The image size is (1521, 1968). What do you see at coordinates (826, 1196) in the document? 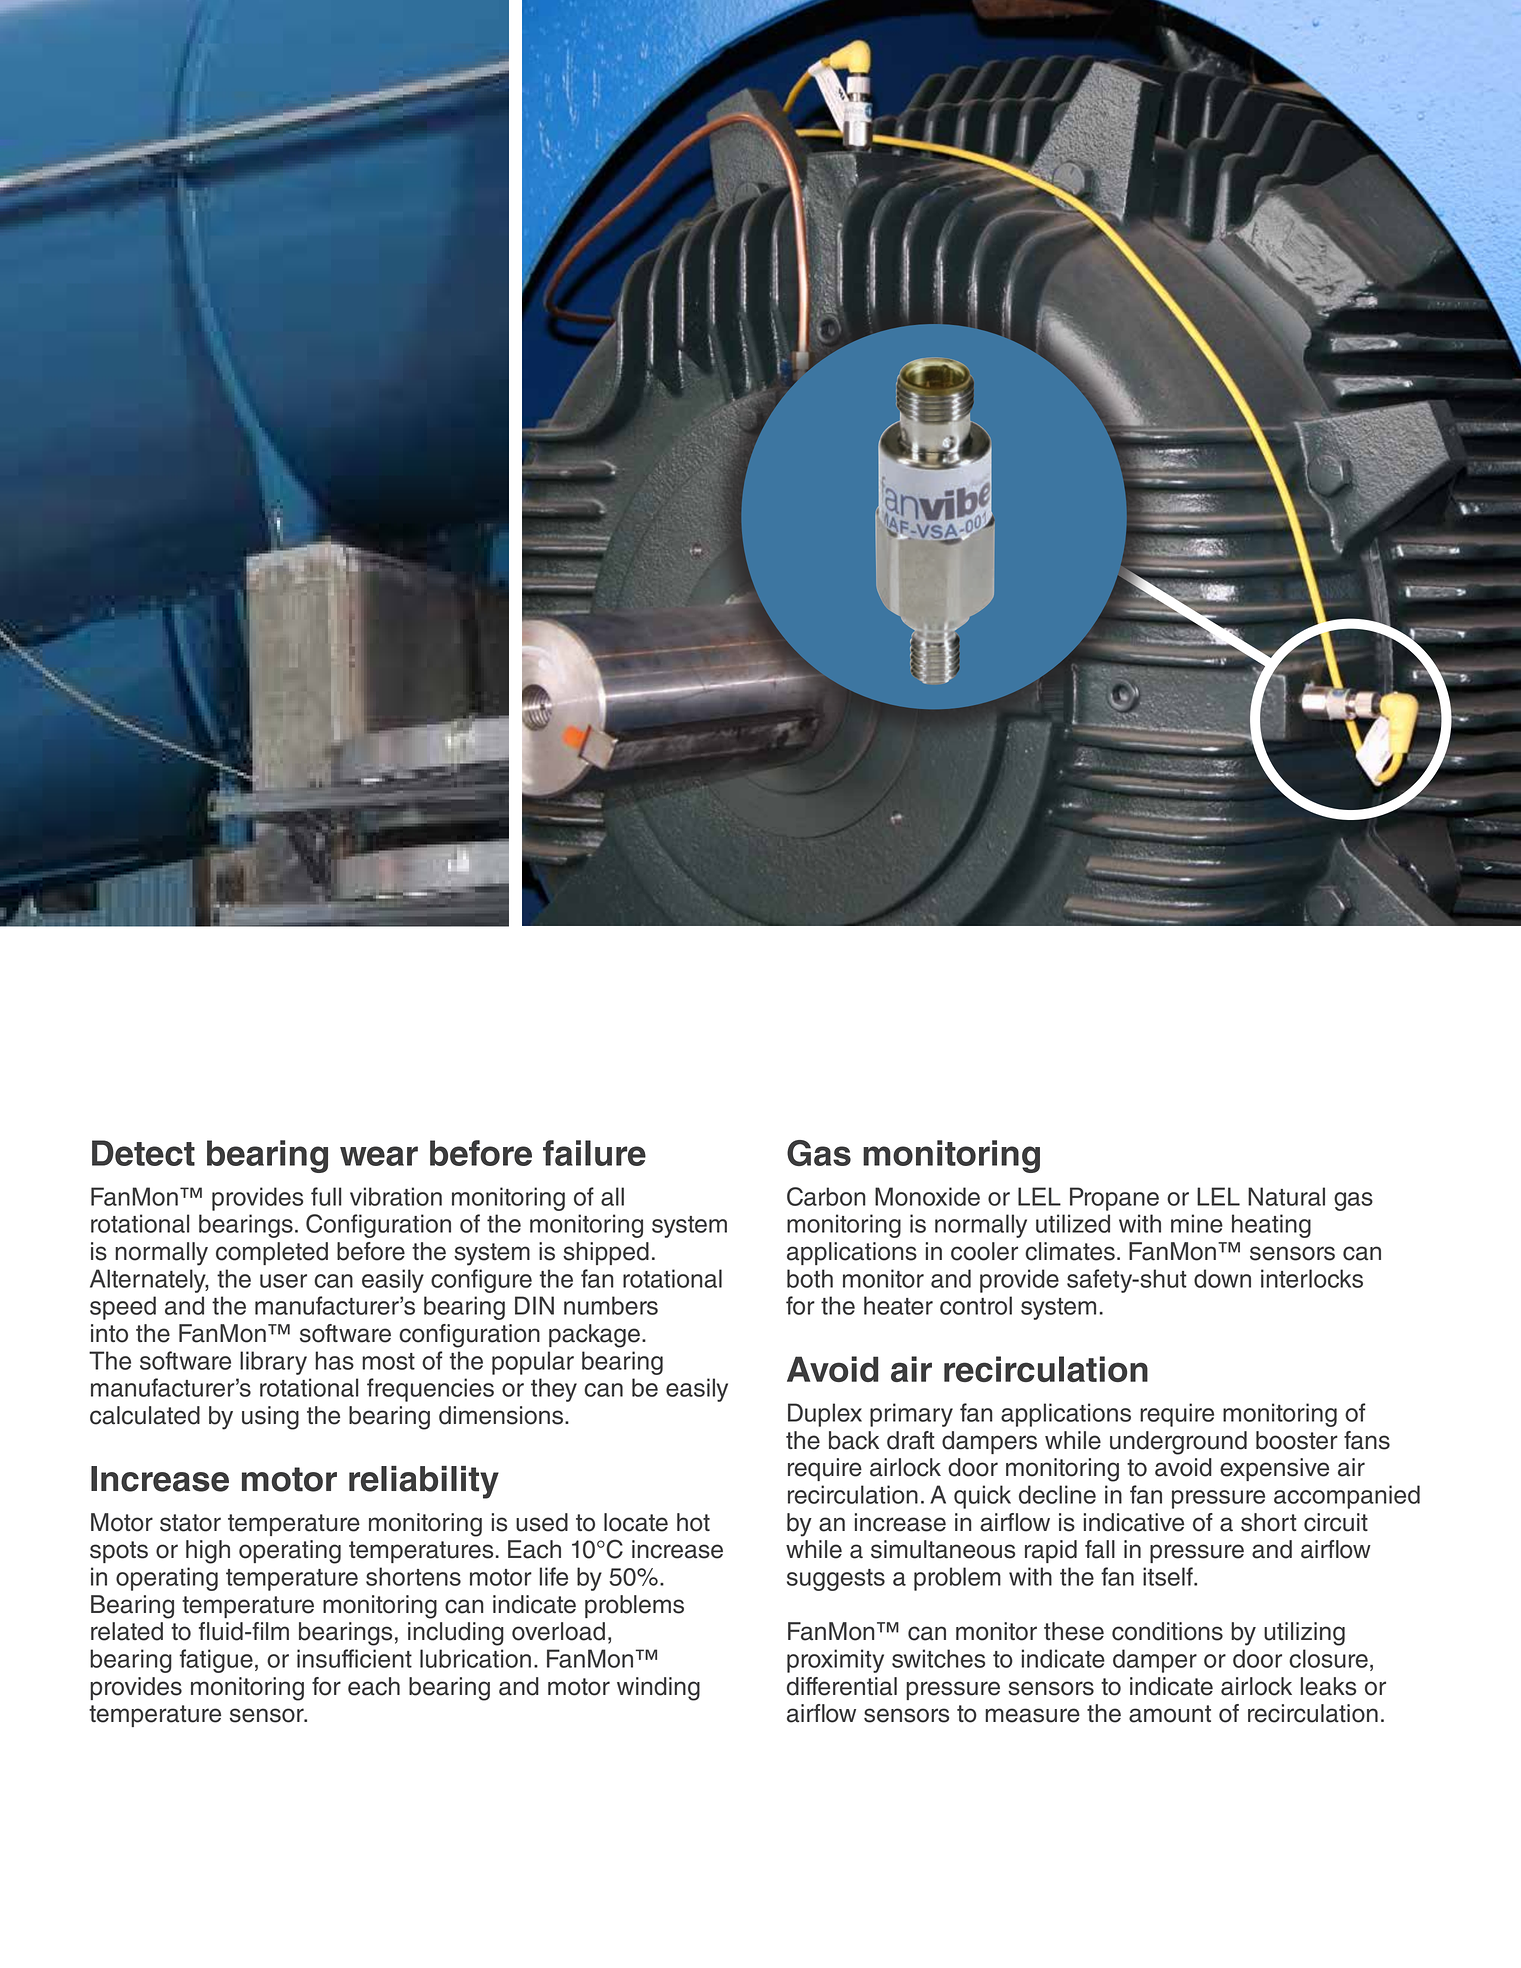
I see `Carbon` at bounding box center [826, 1196].
